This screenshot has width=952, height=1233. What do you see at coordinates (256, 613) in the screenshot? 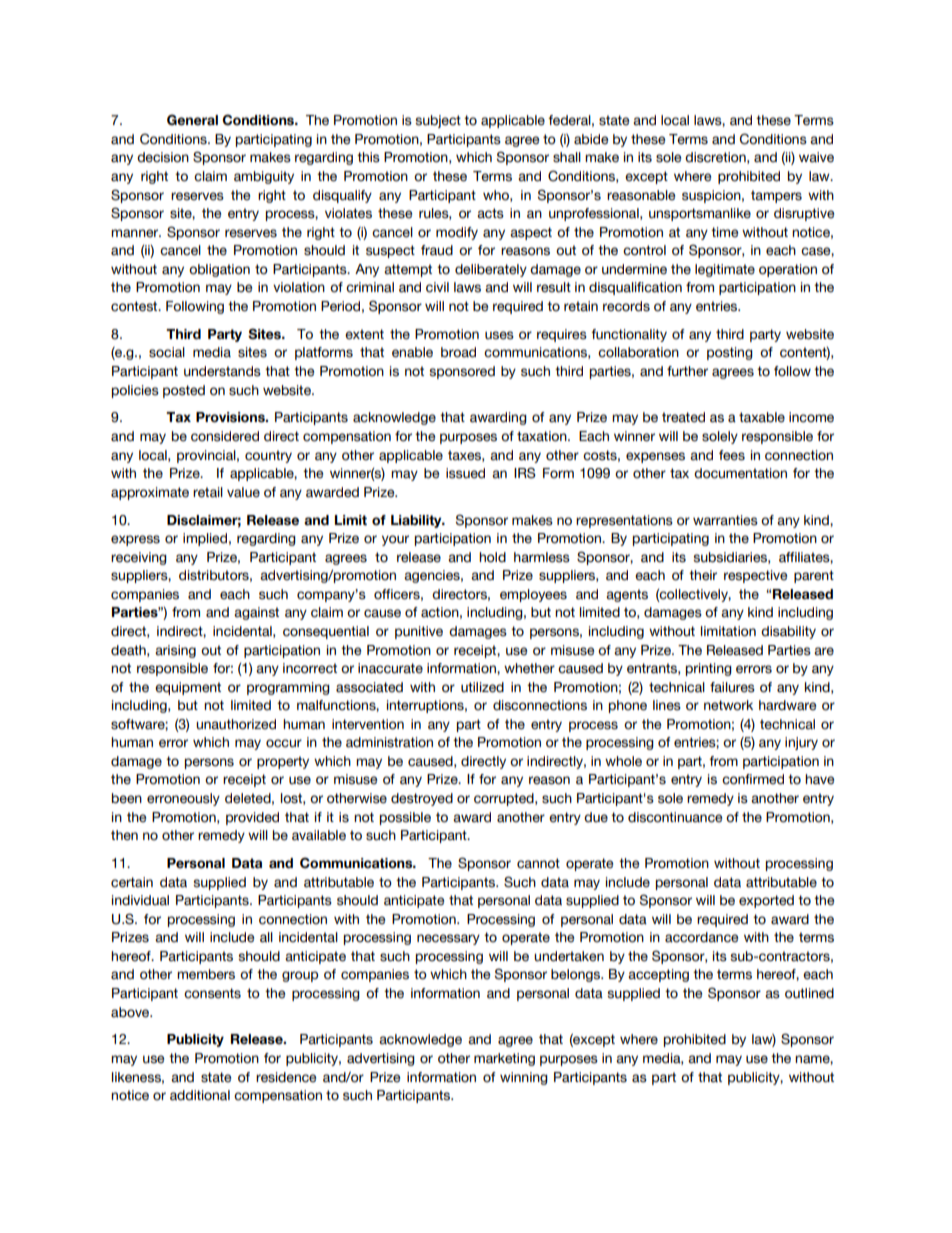
I see `against` at bounding box center [256, 613].
